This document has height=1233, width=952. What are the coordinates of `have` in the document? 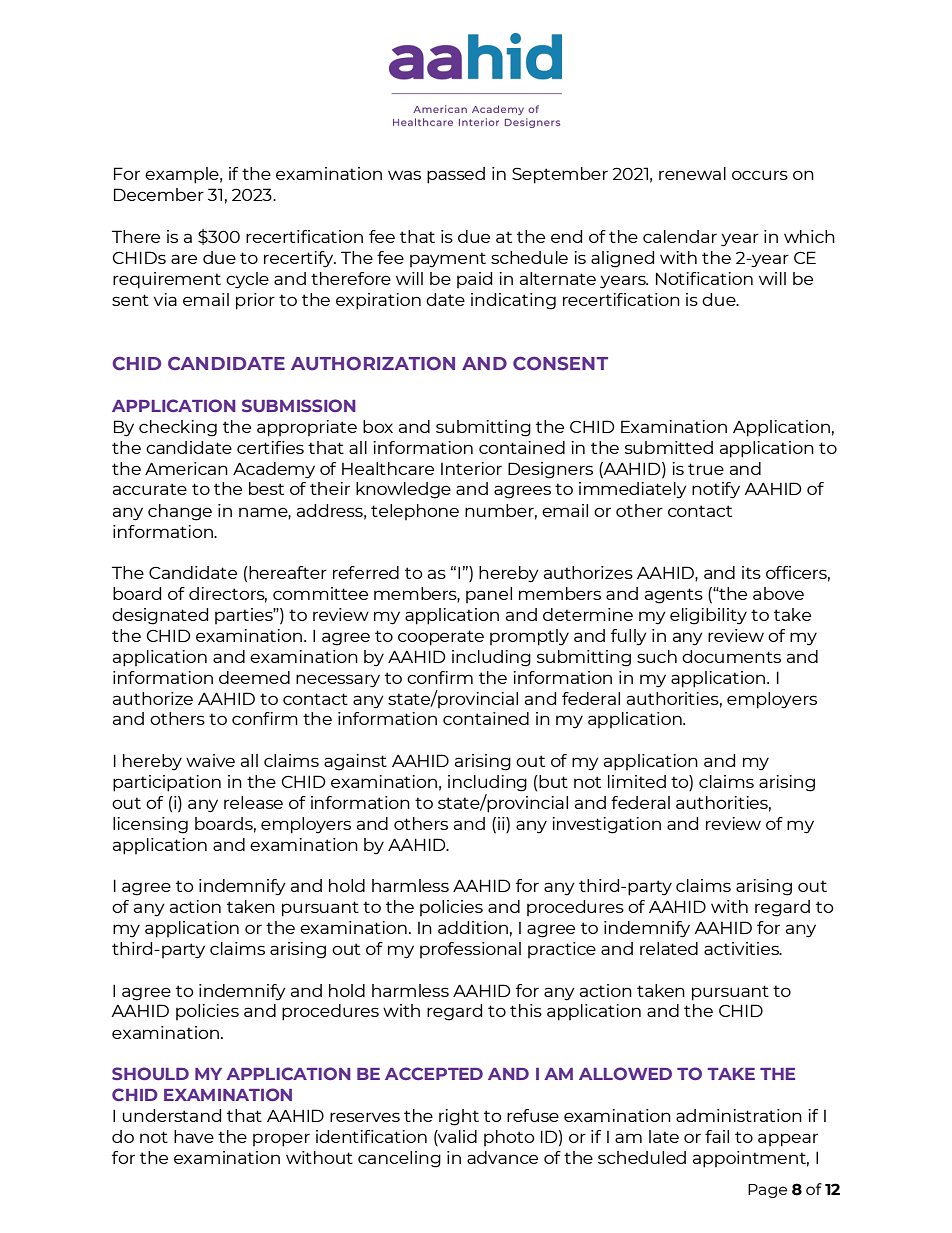 It's located at (194, 1136).
